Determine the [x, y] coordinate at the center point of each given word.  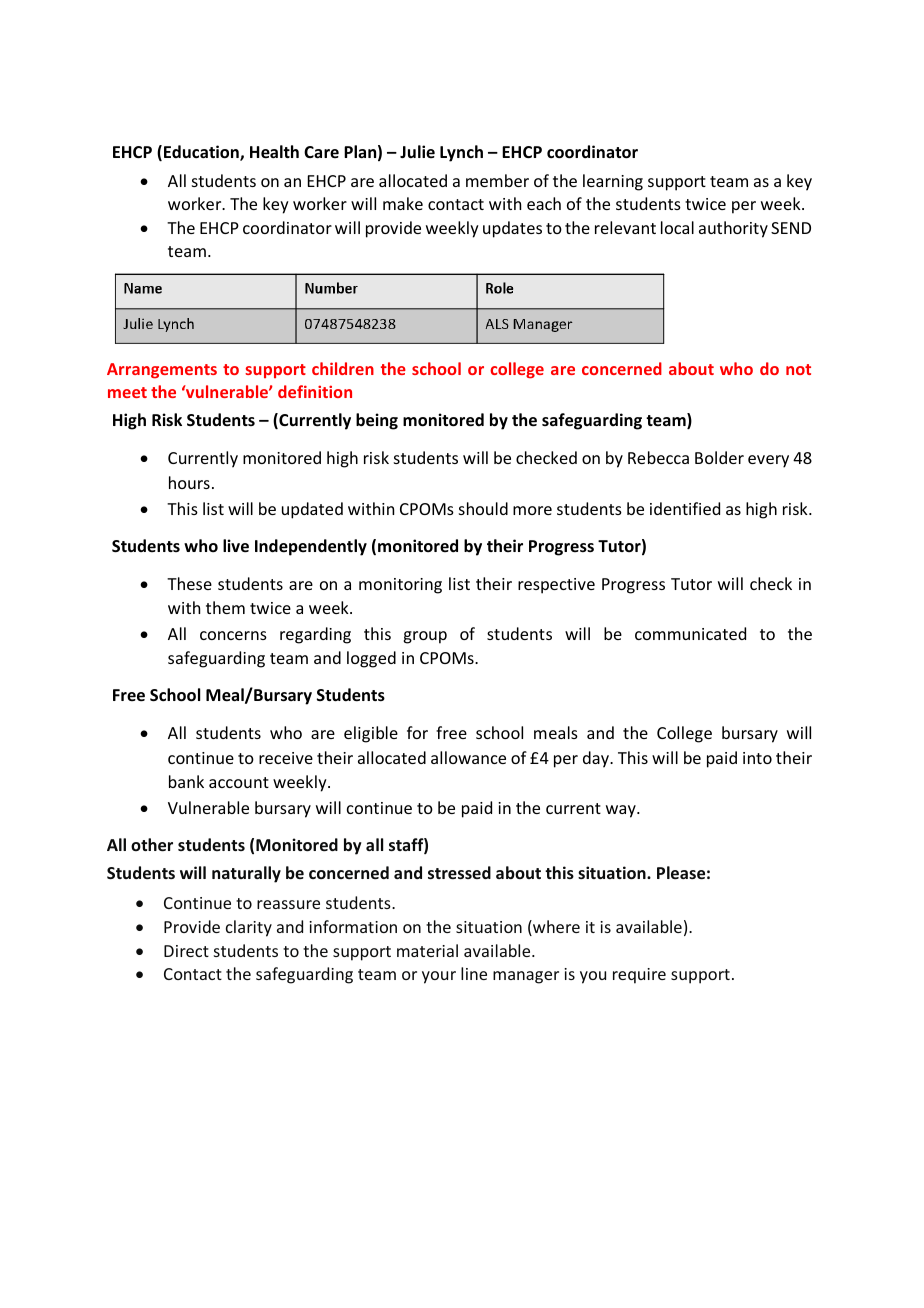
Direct [186, 951]
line [474, 973]
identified [685, 508]
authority [733, 229]
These [189, 583]
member [497, 180]
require [639, 976]
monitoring [400, 586]
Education [202, 153]
